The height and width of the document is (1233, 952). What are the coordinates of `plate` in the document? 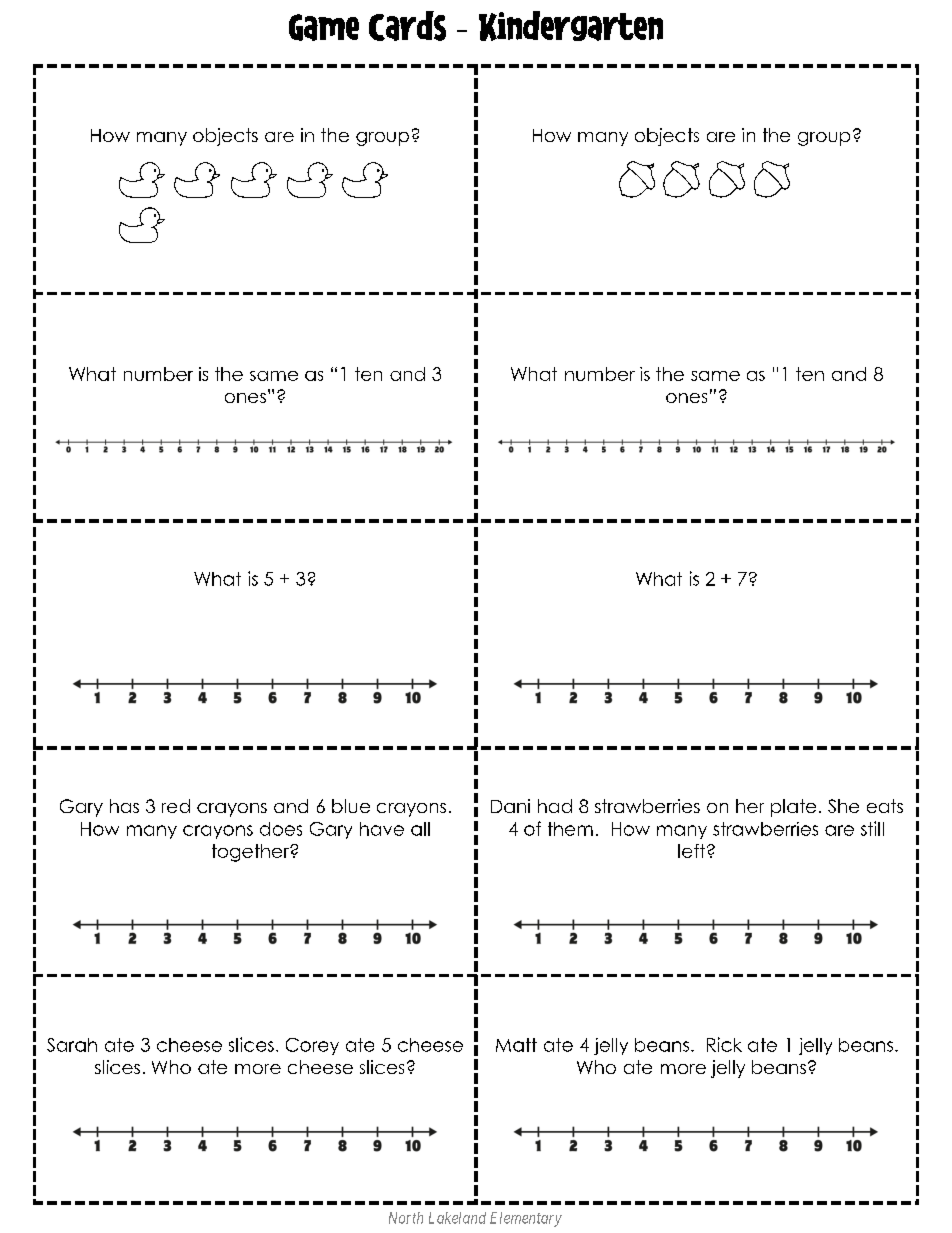 It's located at (793, 808).
